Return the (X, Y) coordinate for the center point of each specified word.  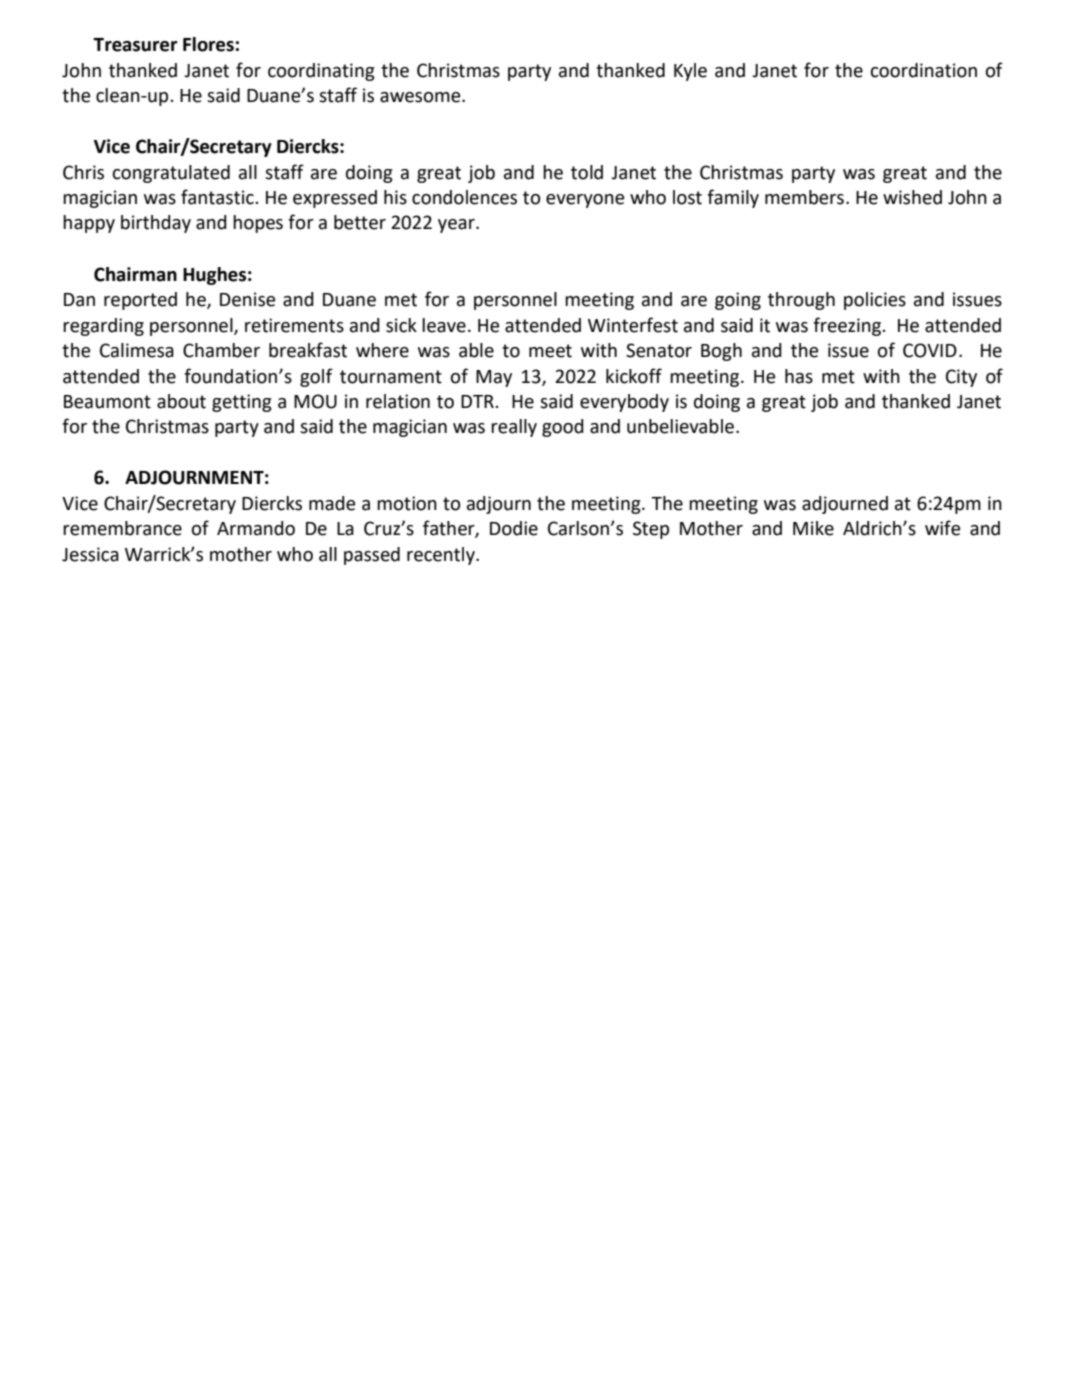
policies (875, 301)
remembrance (122, 528)
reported (140, 301)
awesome (421, 97)
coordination (924, 70)
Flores (208, 44)
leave (444, 325)
